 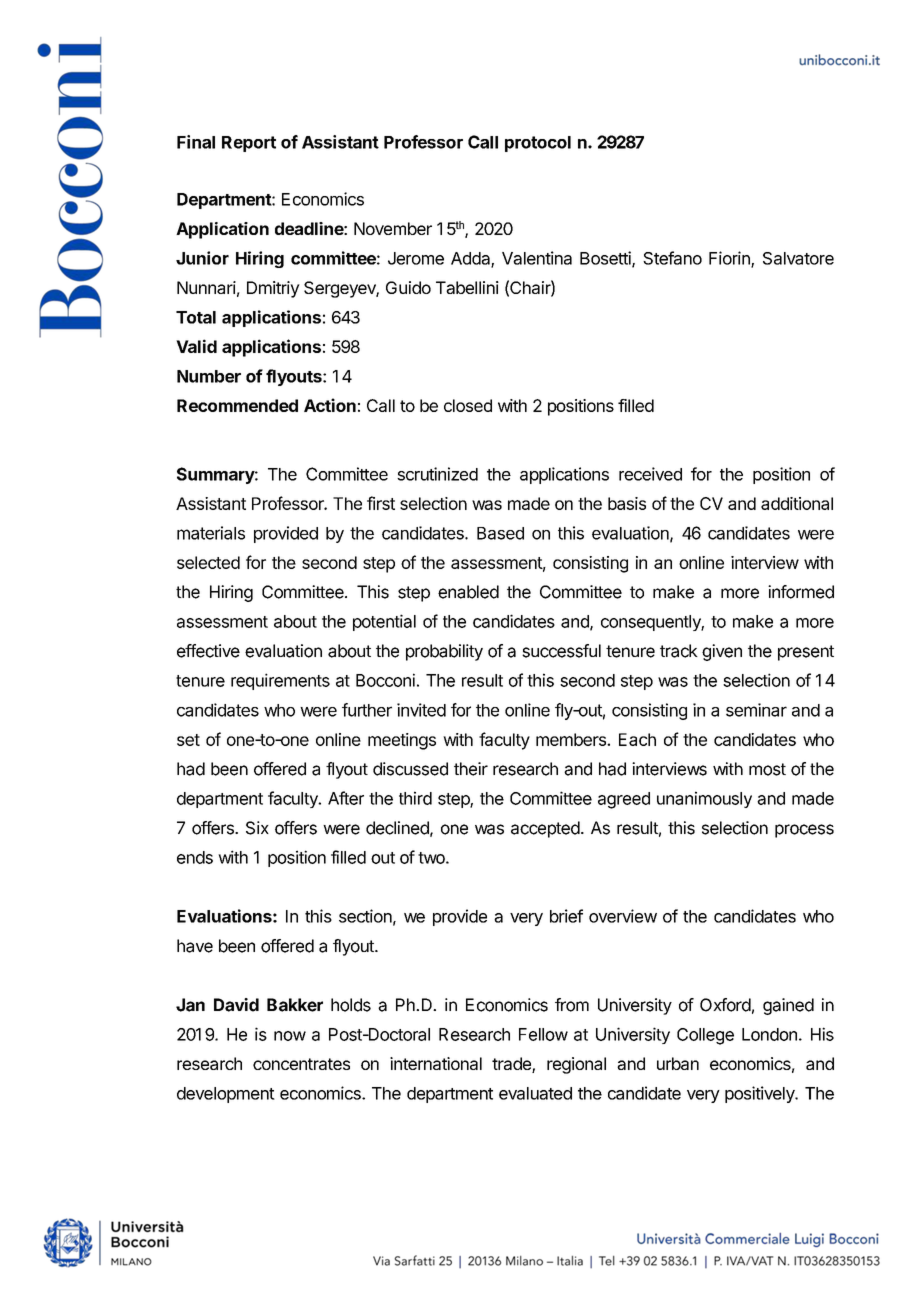 What do you see at coordinates (301, 1064) in the screenshot?
I see `concentrates` at bounding box center [301, 1064].
